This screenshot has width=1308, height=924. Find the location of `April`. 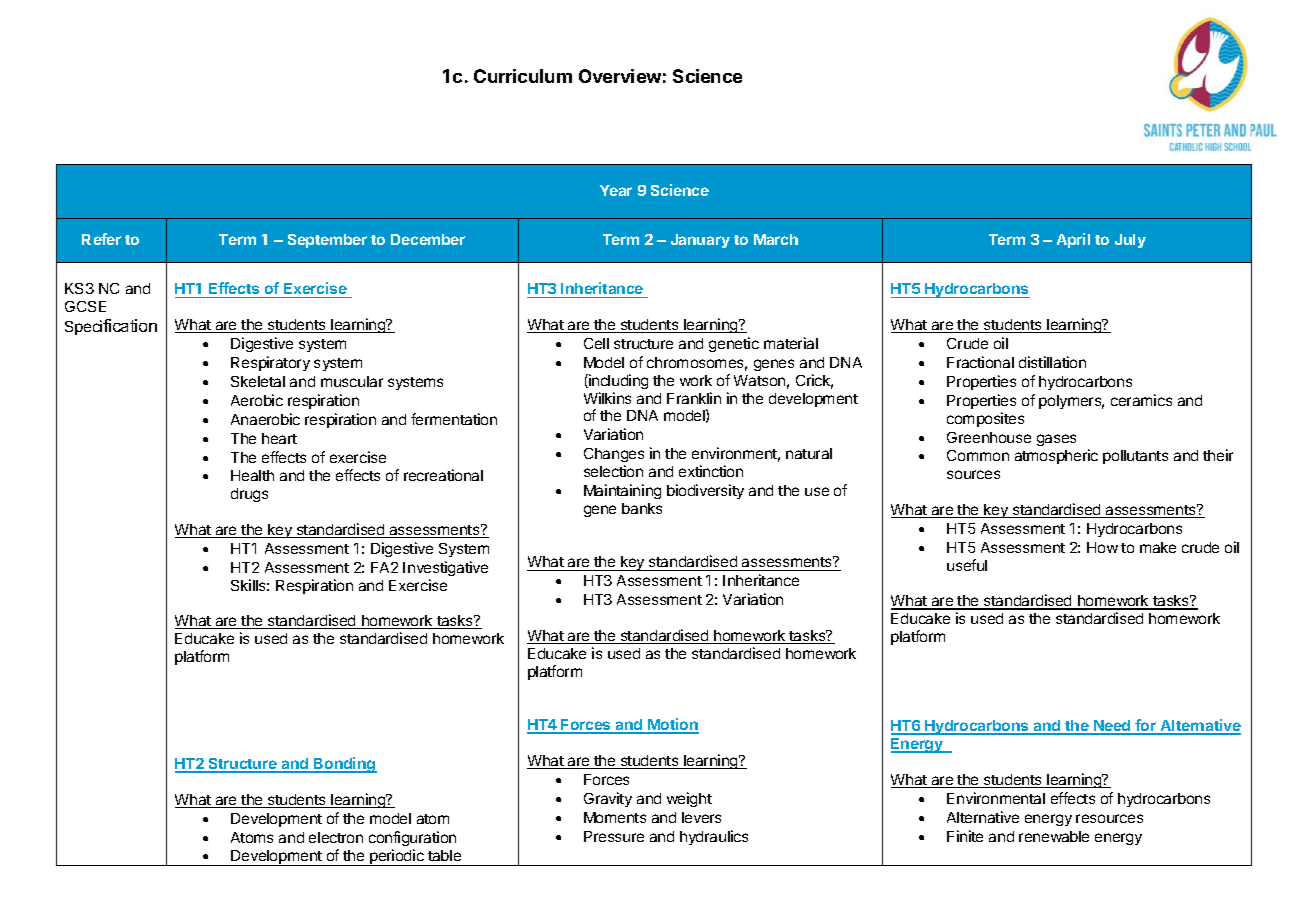

April is located at coordinates (1073, 240).
